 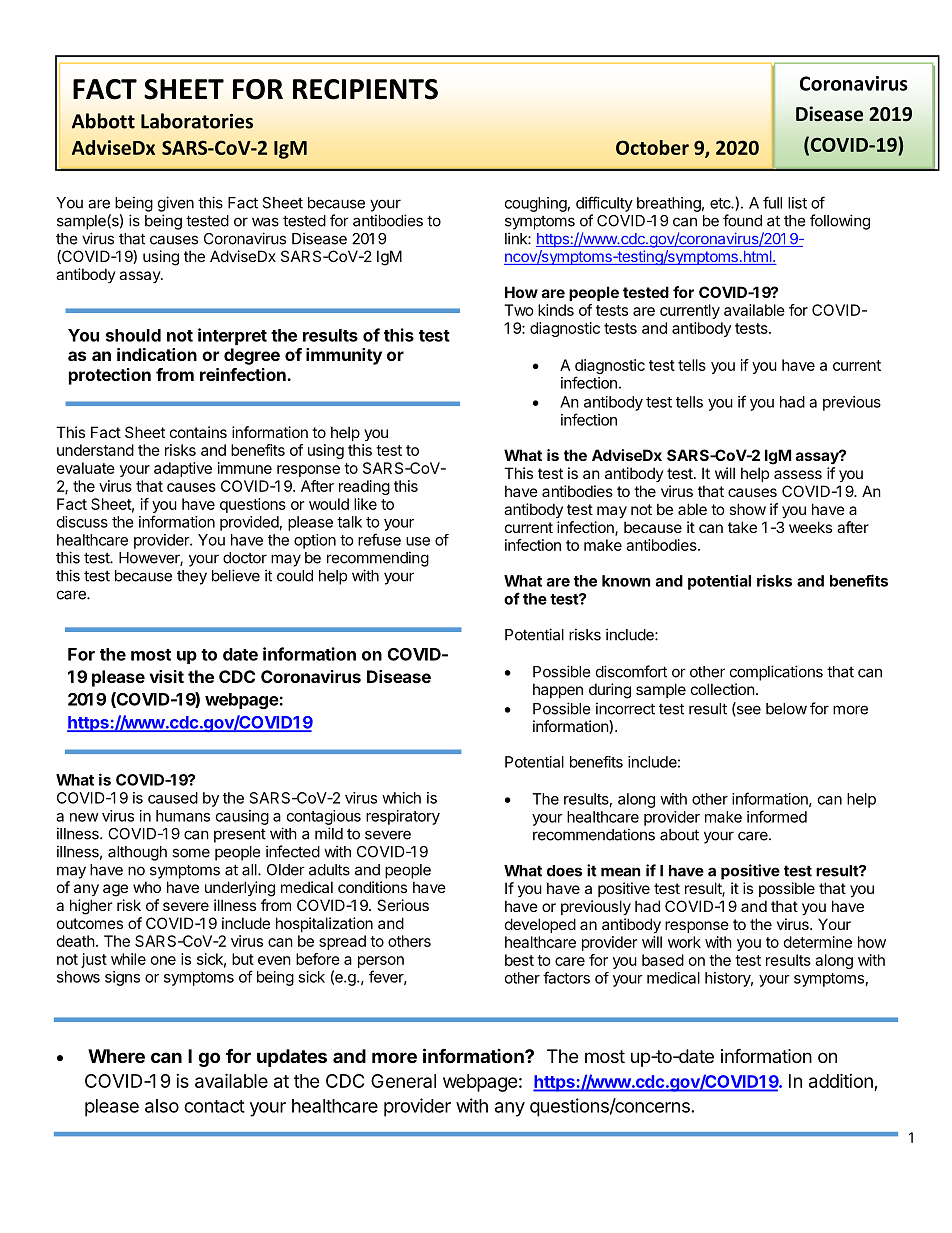 What do you see at coordinates (192, 577) in the screenshot?
I see `they` at bounding box center [192, 577].
